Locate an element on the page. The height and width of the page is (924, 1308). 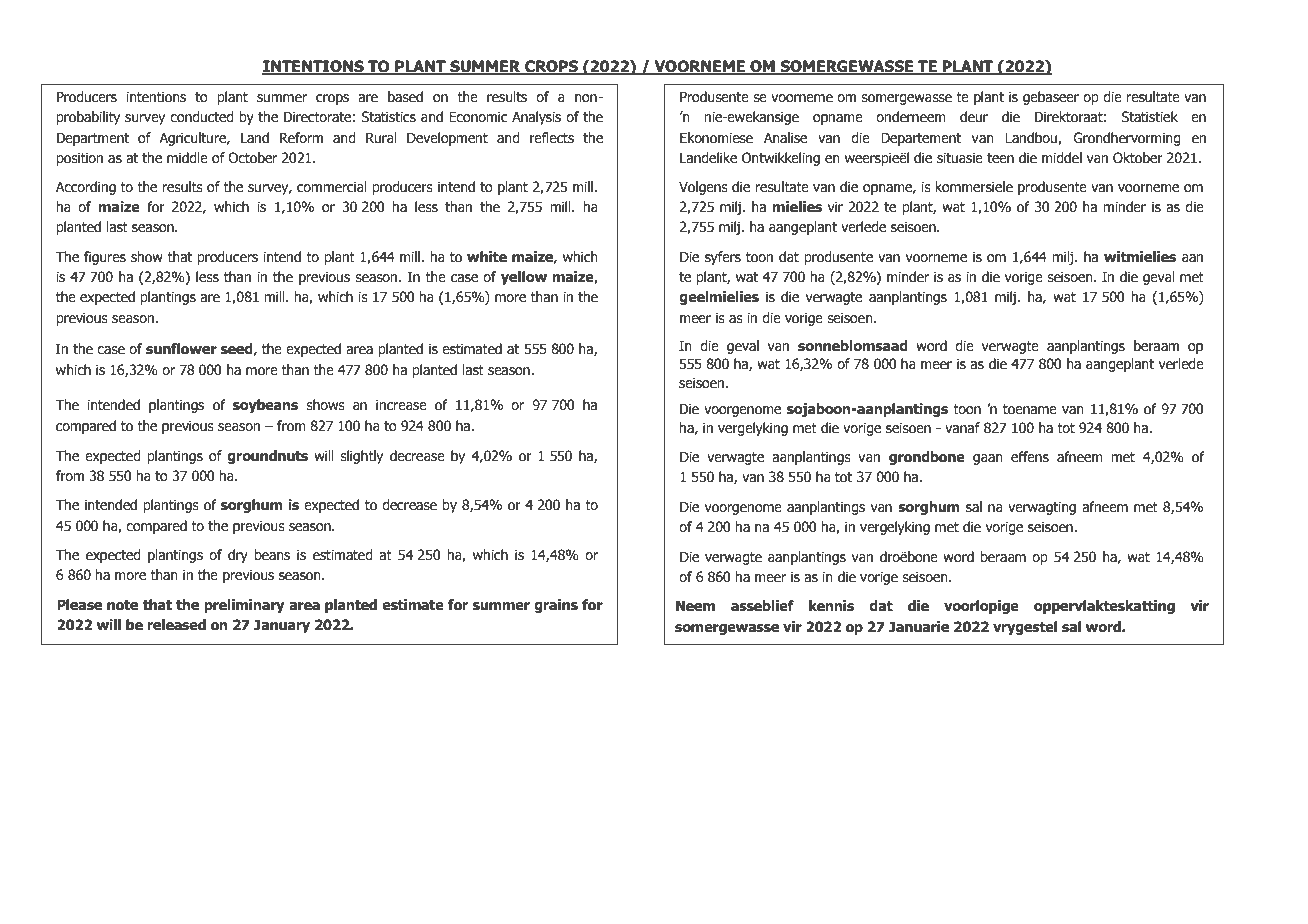
Analysis is located at coordinates (536, 118).
